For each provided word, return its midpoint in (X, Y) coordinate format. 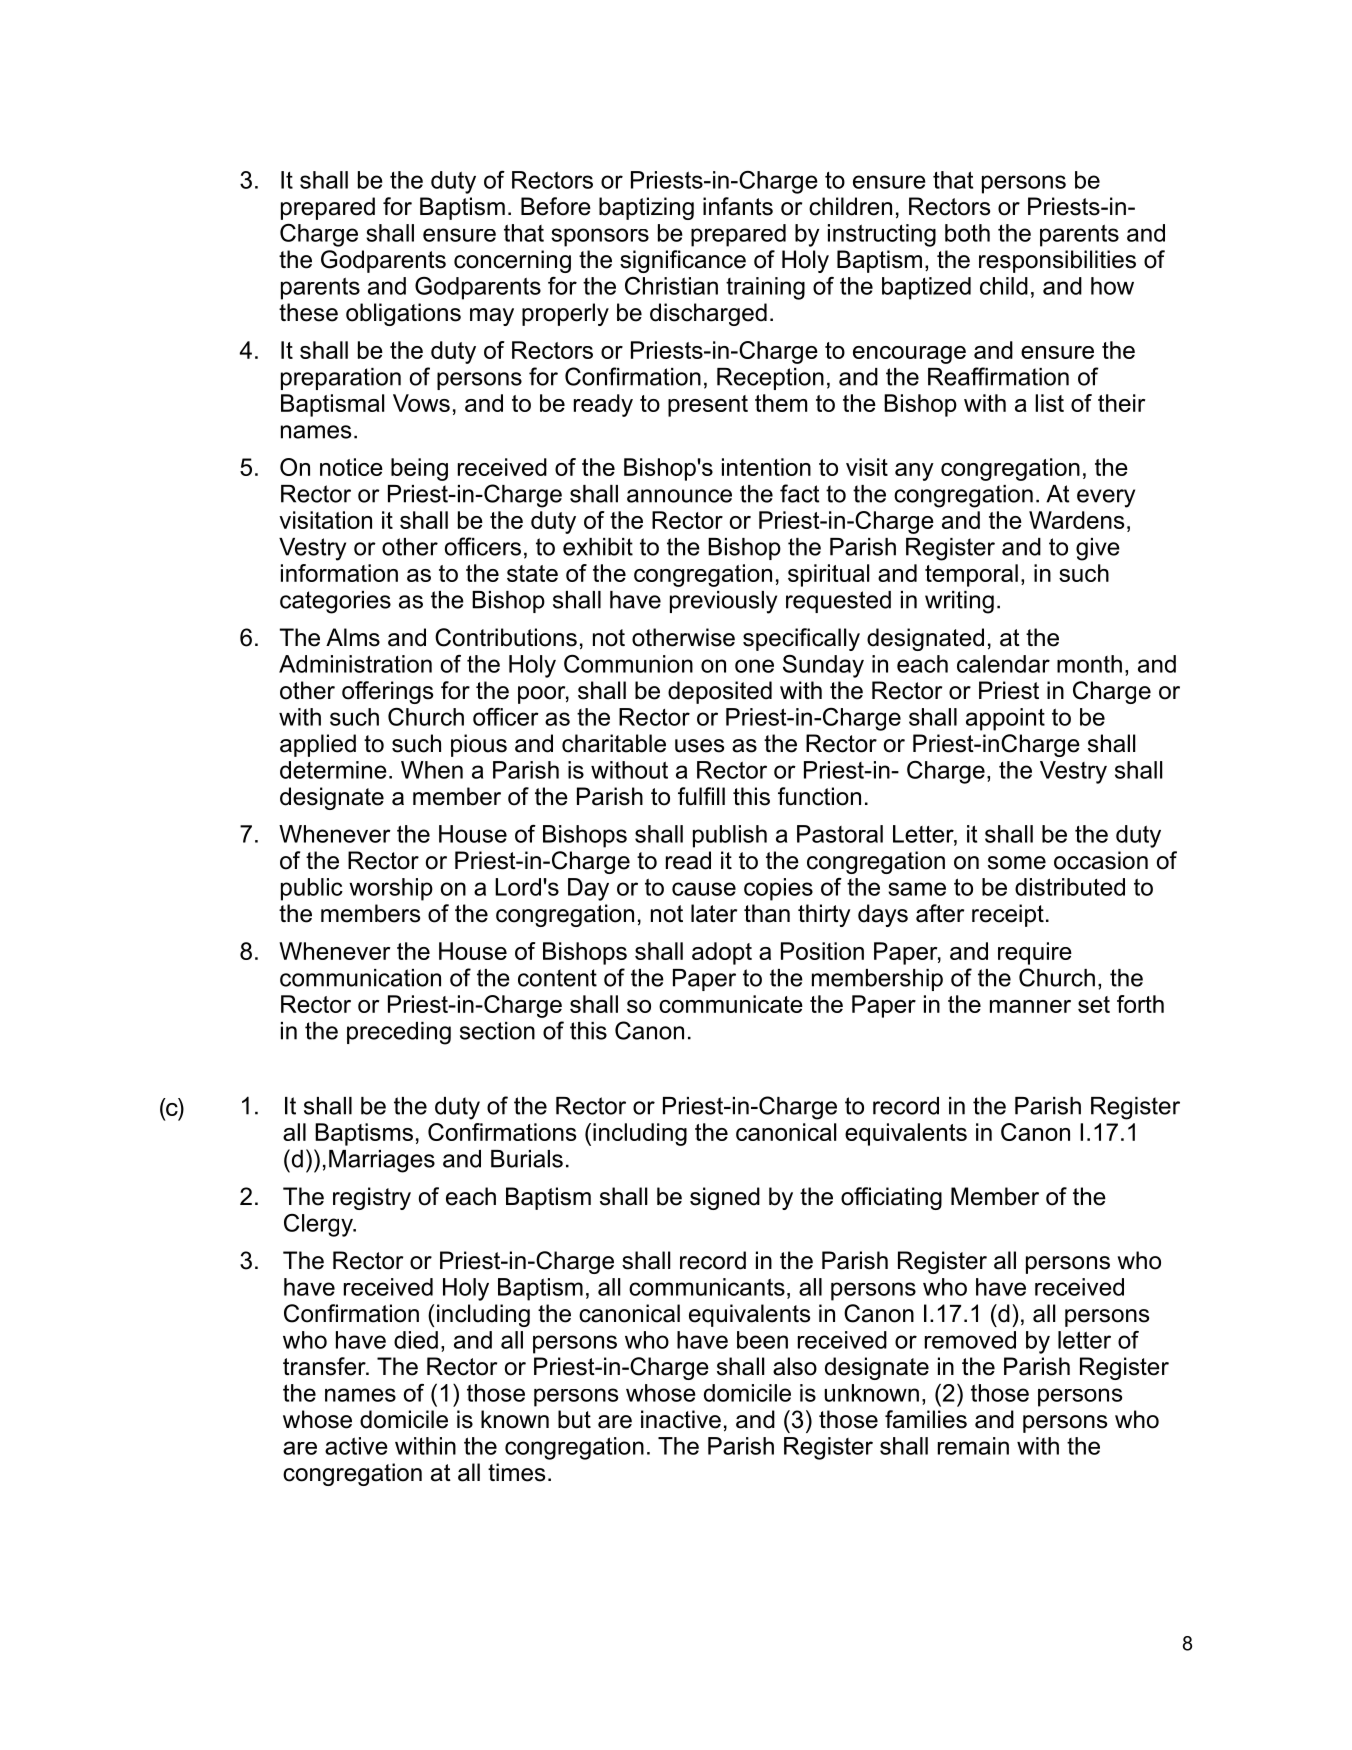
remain (973, 1446)
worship (391, 889)
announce (679, 496)
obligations (403, 314)
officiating (891, 1198)
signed (725, 1198)
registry (372, 1198)
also (795, 1366)
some (1017, 863)
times (516, 1472)
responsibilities (1057, 261)
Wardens (1076, 520)
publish (730, 836)
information (339, 573)
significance (683, 261)
